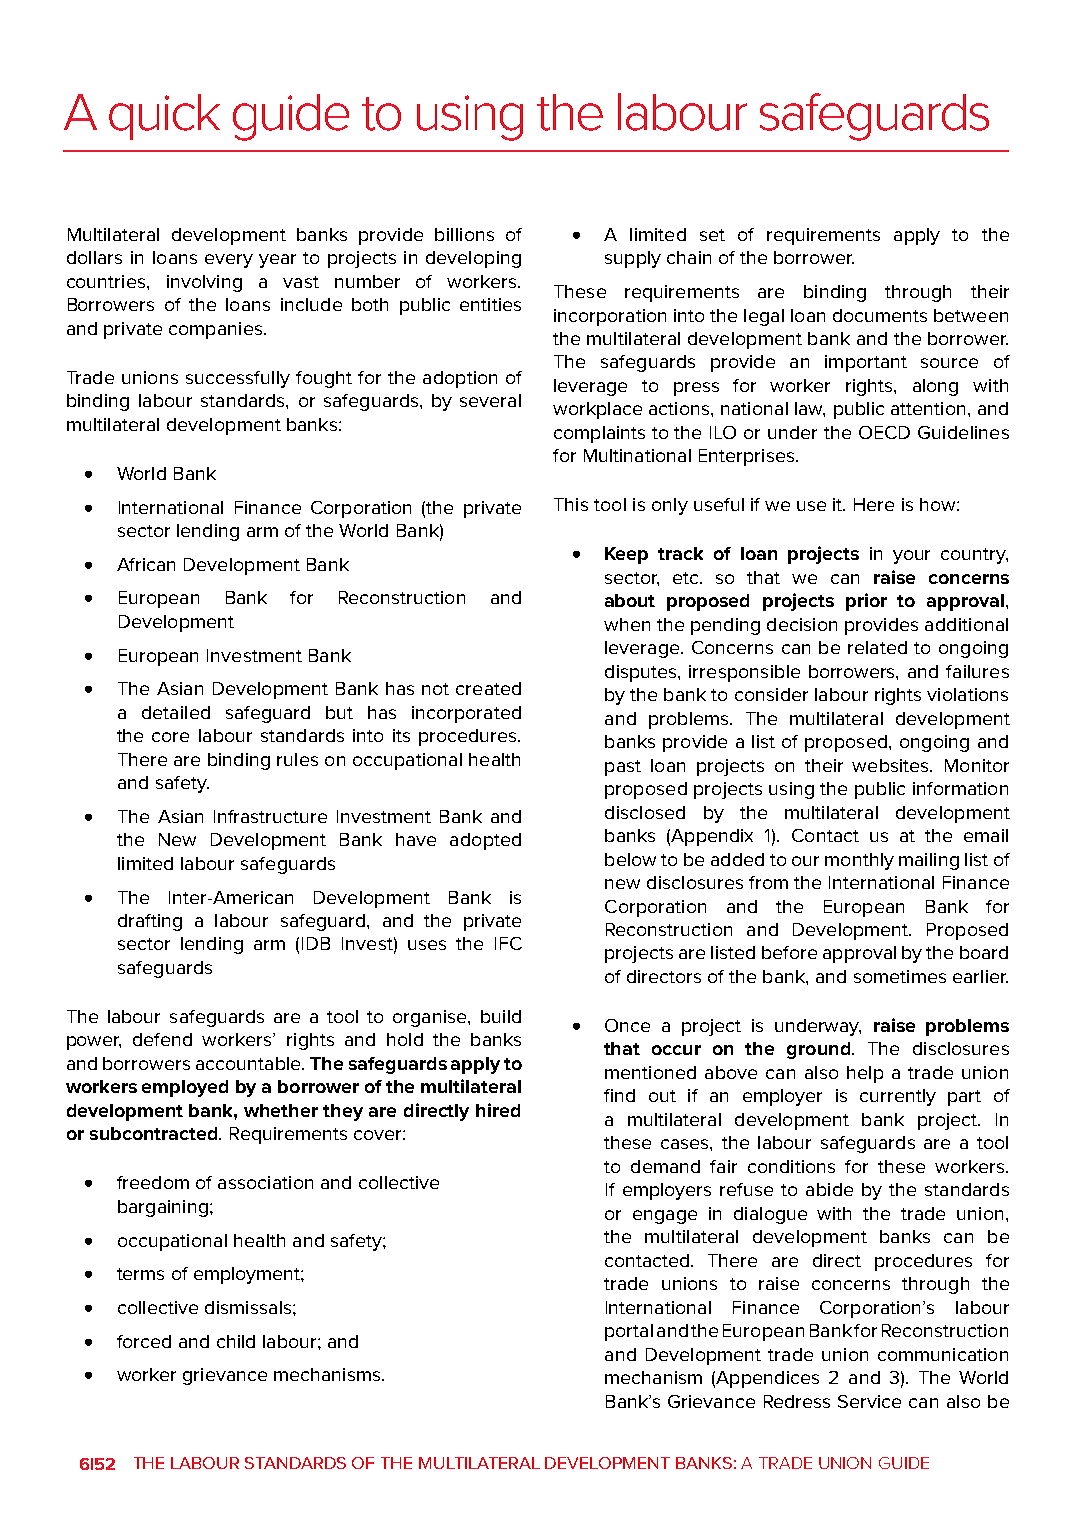  Describe the element at coordinates (869, 1401) in the document. I see `Service` at that location.
